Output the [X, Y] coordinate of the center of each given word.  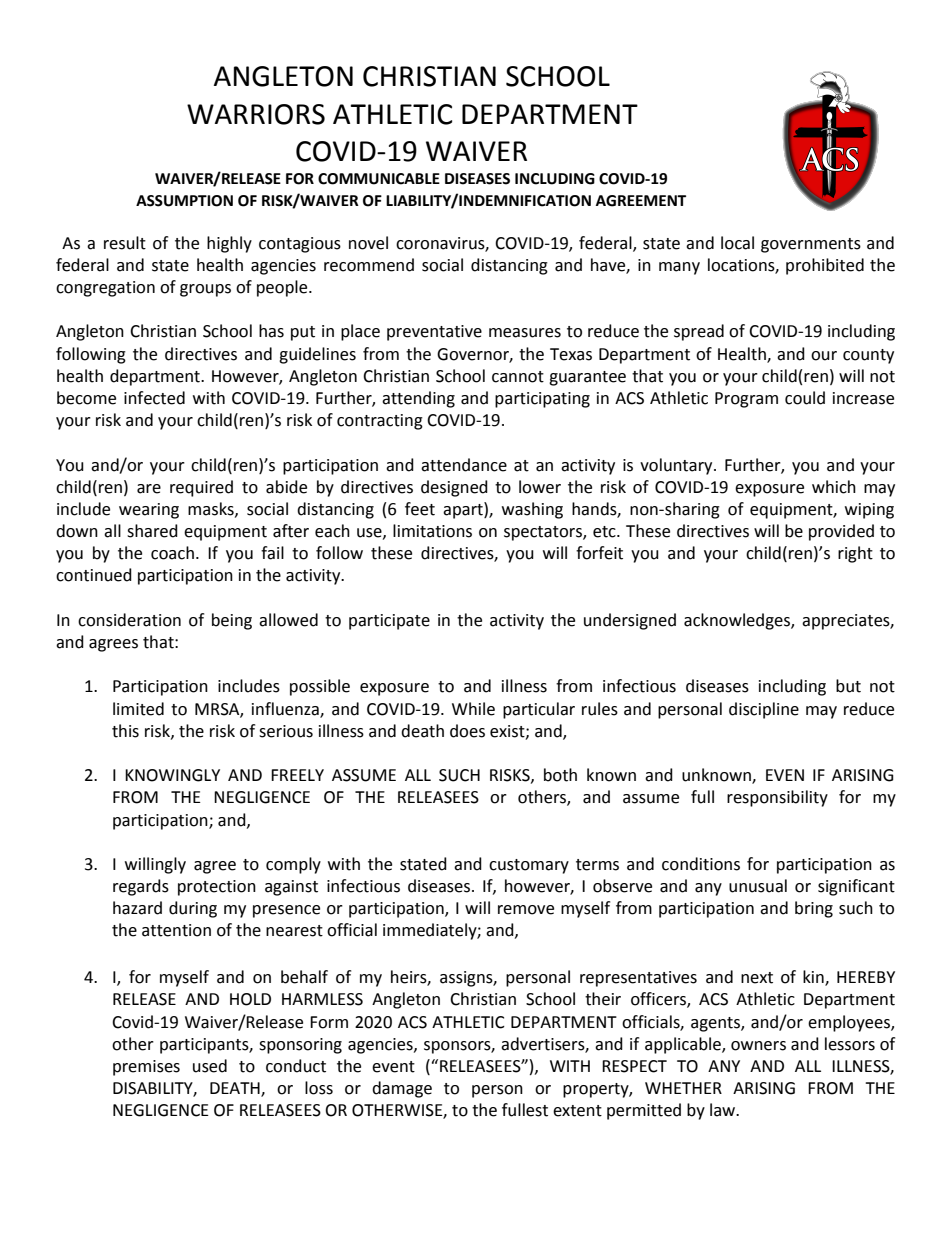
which [834, 487]
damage [402, 1089]
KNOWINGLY [172, 775]
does [467, 731]
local [737, 243]
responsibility [777, 798]
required [201, 488]
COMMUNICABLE [379, 179]
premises [146, 1068]
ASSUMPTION [184, 201]
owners [758, 1046]
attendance [464, 465]
